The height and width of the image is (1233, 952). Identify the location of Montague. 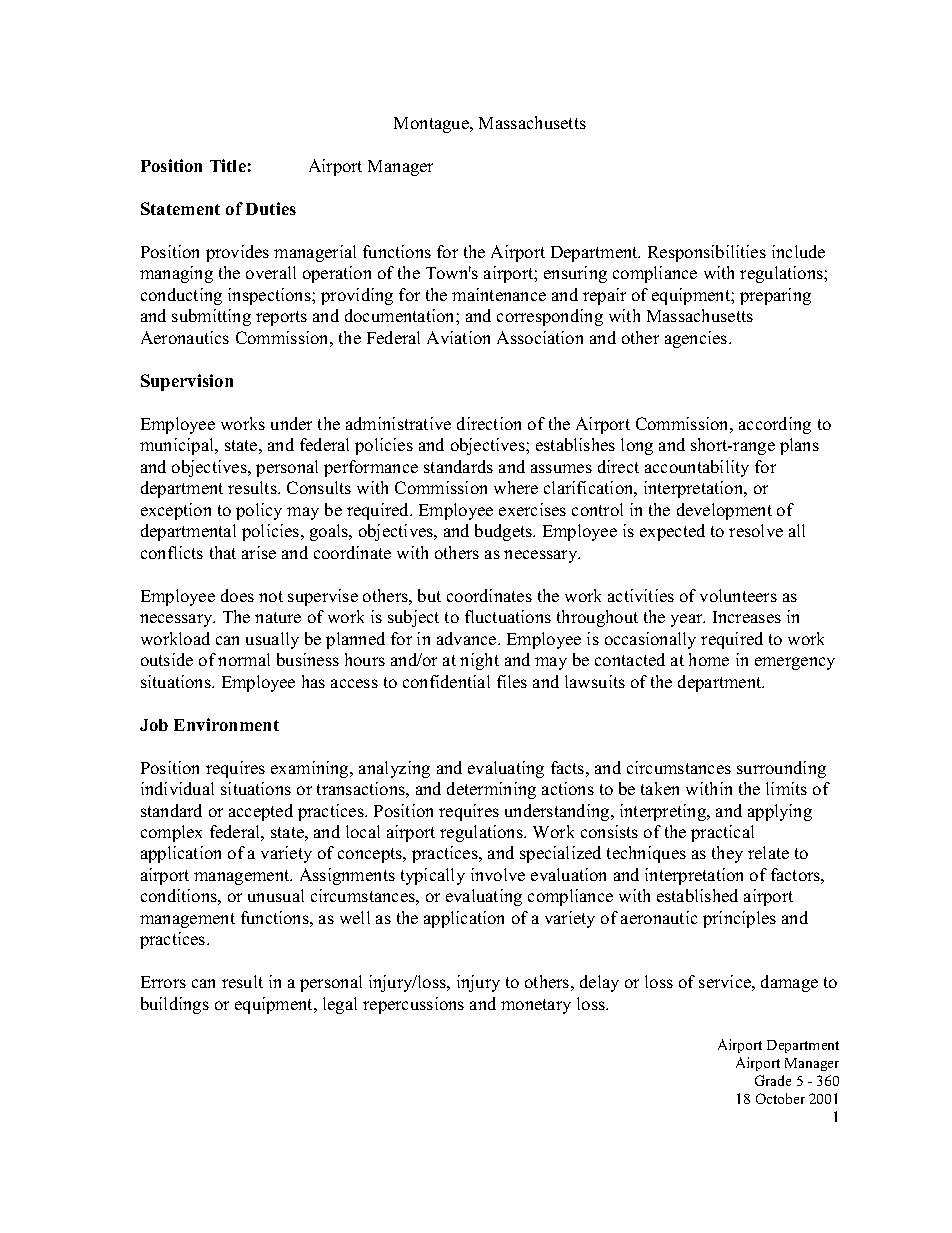
(432, 125).
